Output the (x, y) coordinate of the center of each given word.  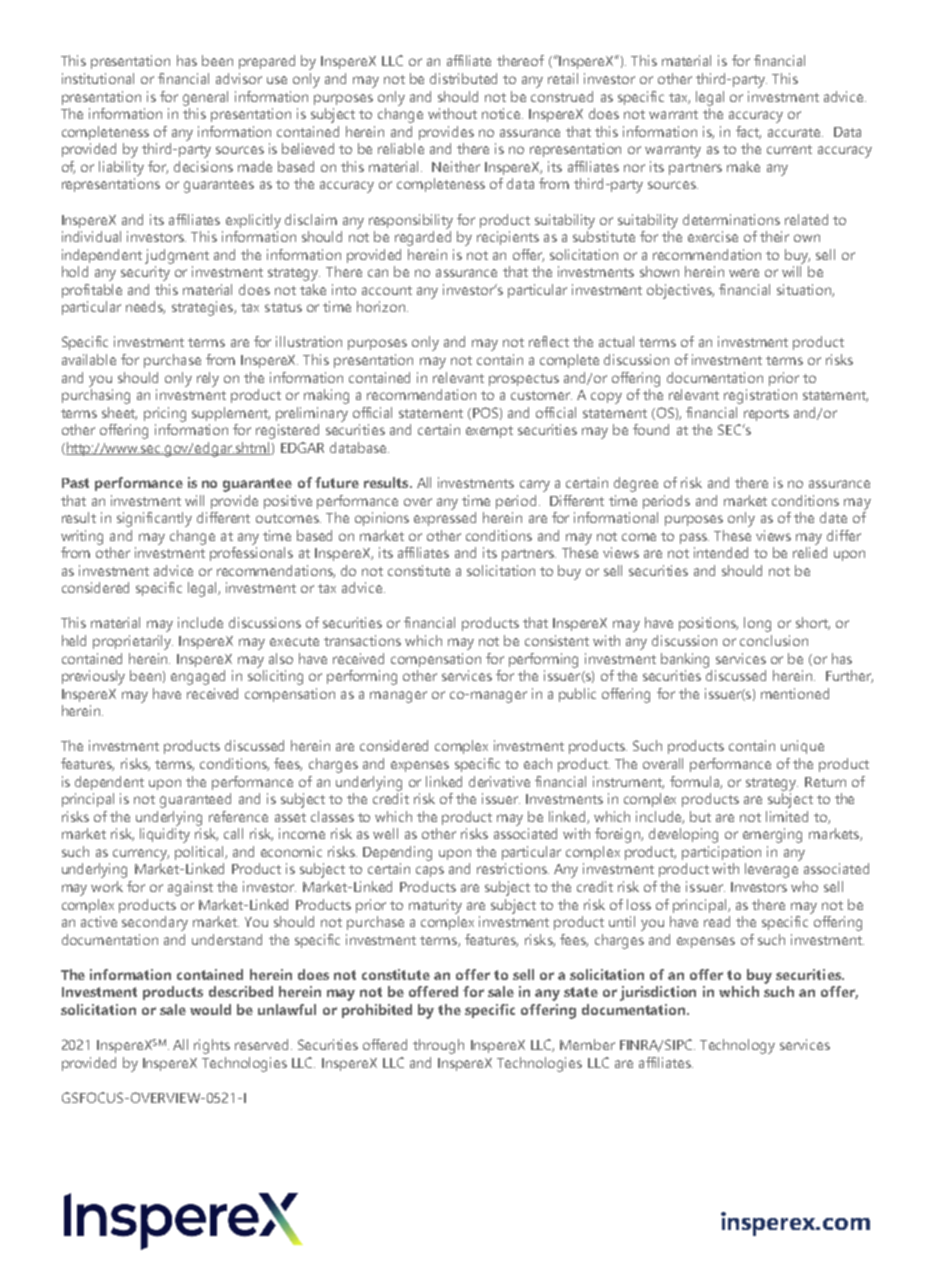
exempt (489, 432)
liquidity (165, 835)
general (205, 98)
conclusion (774, 640)
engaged (198, 677)
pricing (165, 414)
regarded (423, 238)
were (744, 273)
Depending (397, 853)
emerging (772, 835)
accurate (795, 132)
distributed (463, 78)
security (145, 273)
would (210, 1009)
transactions (362, 640)
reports (766, 415)
